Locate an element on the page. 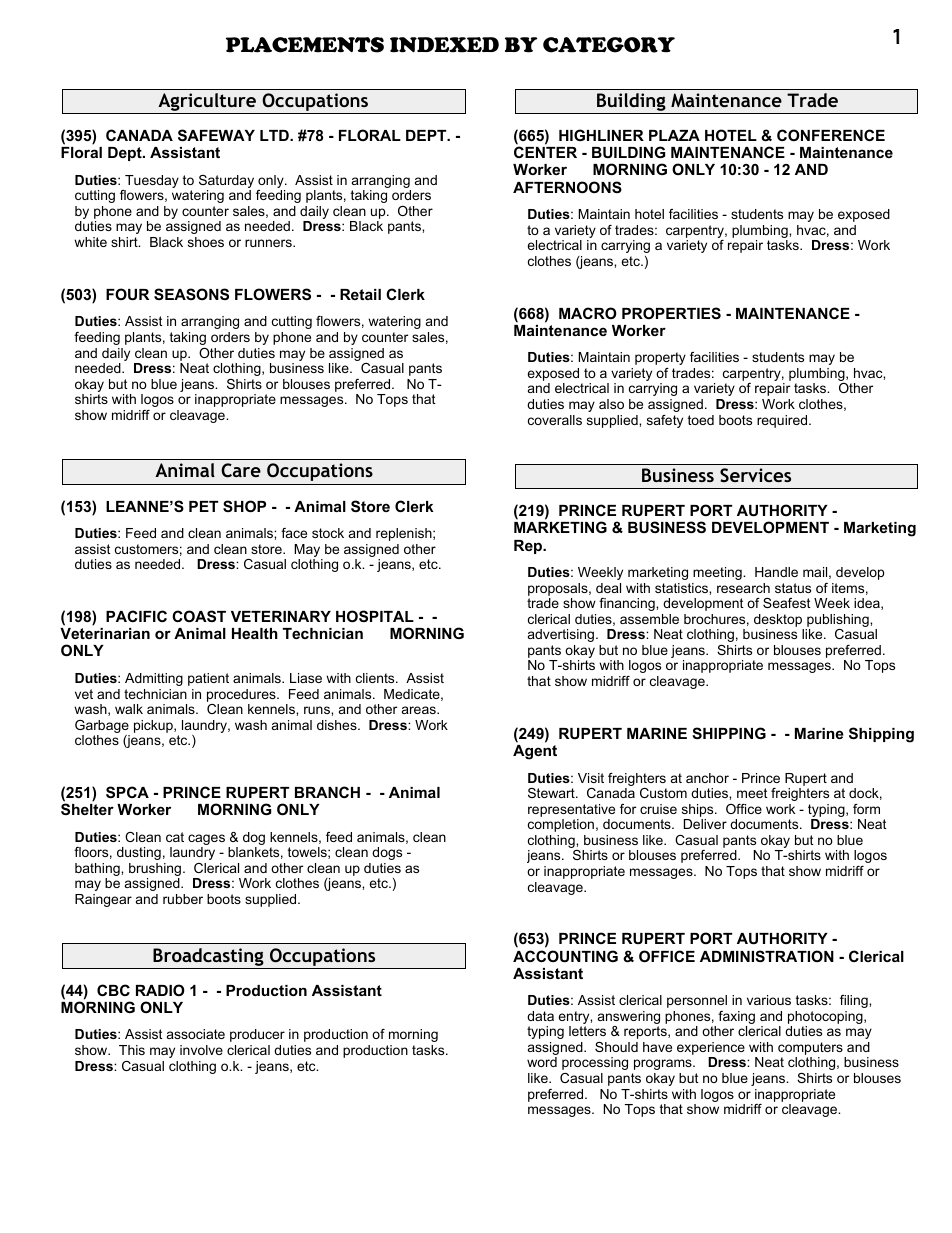 The width and height of the image is (952, 1233). MACRO is located at coordinates (588, 313).
